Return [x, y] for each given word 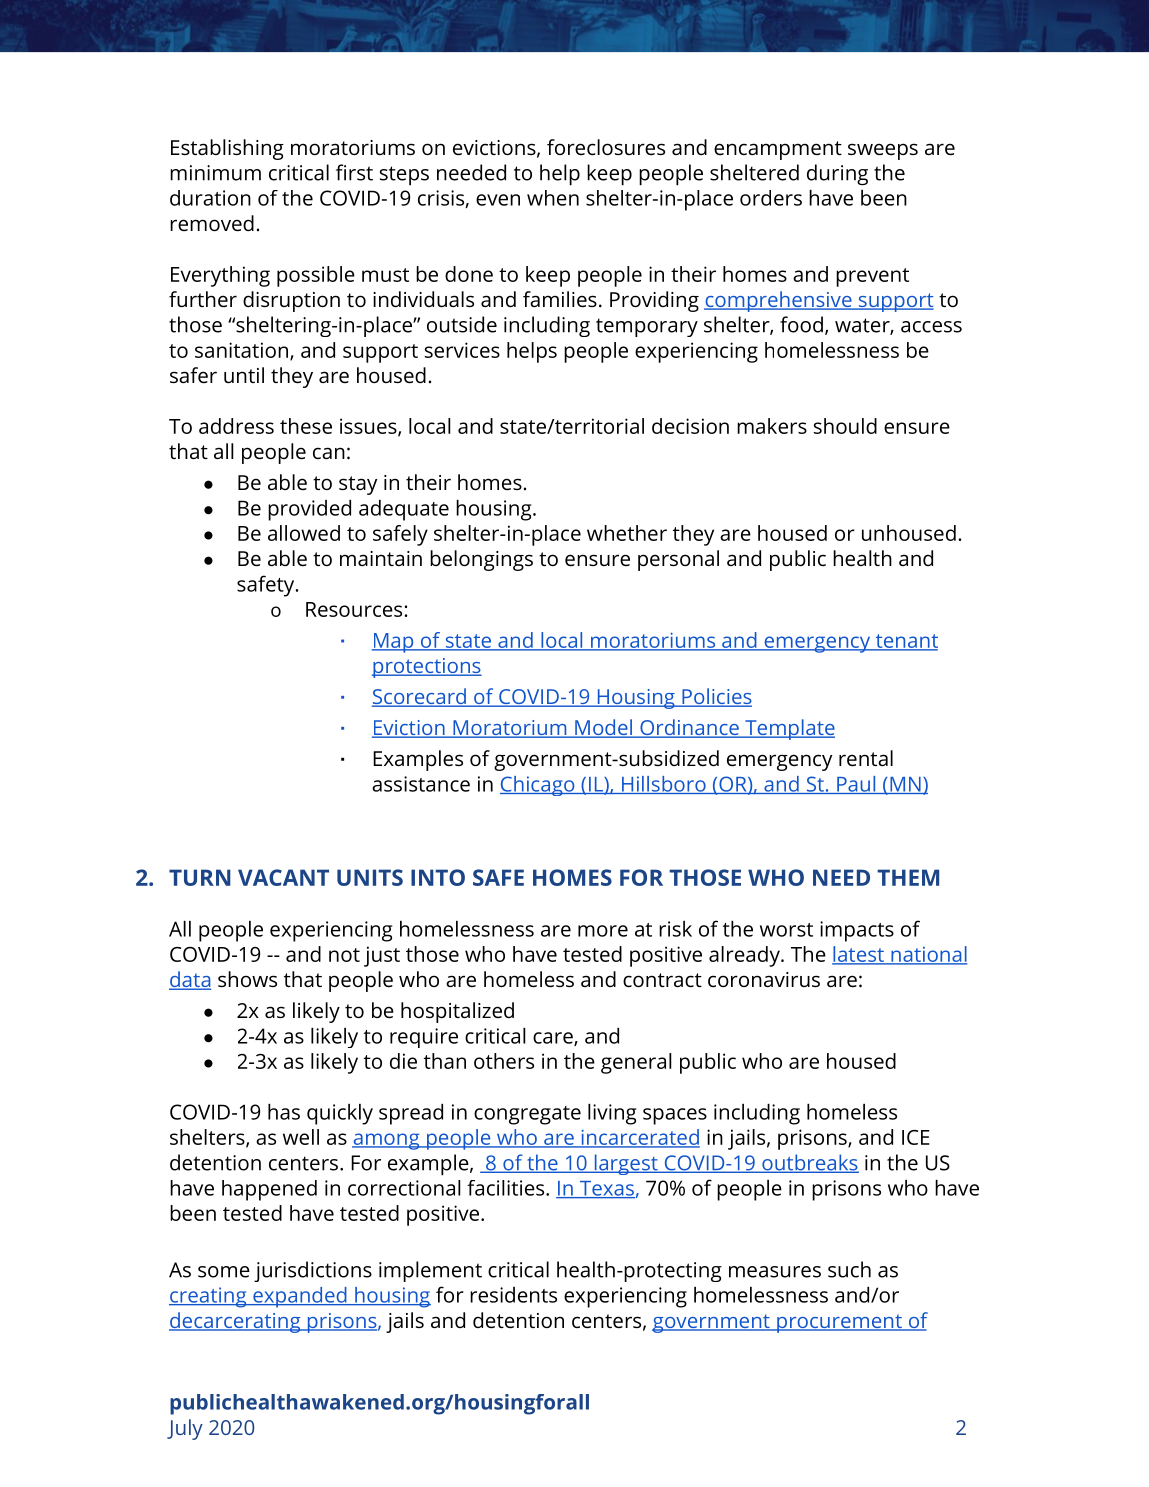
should [845, 426]
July [185, 1429]
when [553, 198]
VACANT [283, 877]
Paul [855, 785]
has [284, 1112]
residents [513, 1295]
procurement [839, 1323]
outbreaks [809, 1163]
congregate [527, 1115]
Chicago [538, 786]
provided [309, 510]
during [837, 174]
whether [627, 533]
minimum [215, 173]
